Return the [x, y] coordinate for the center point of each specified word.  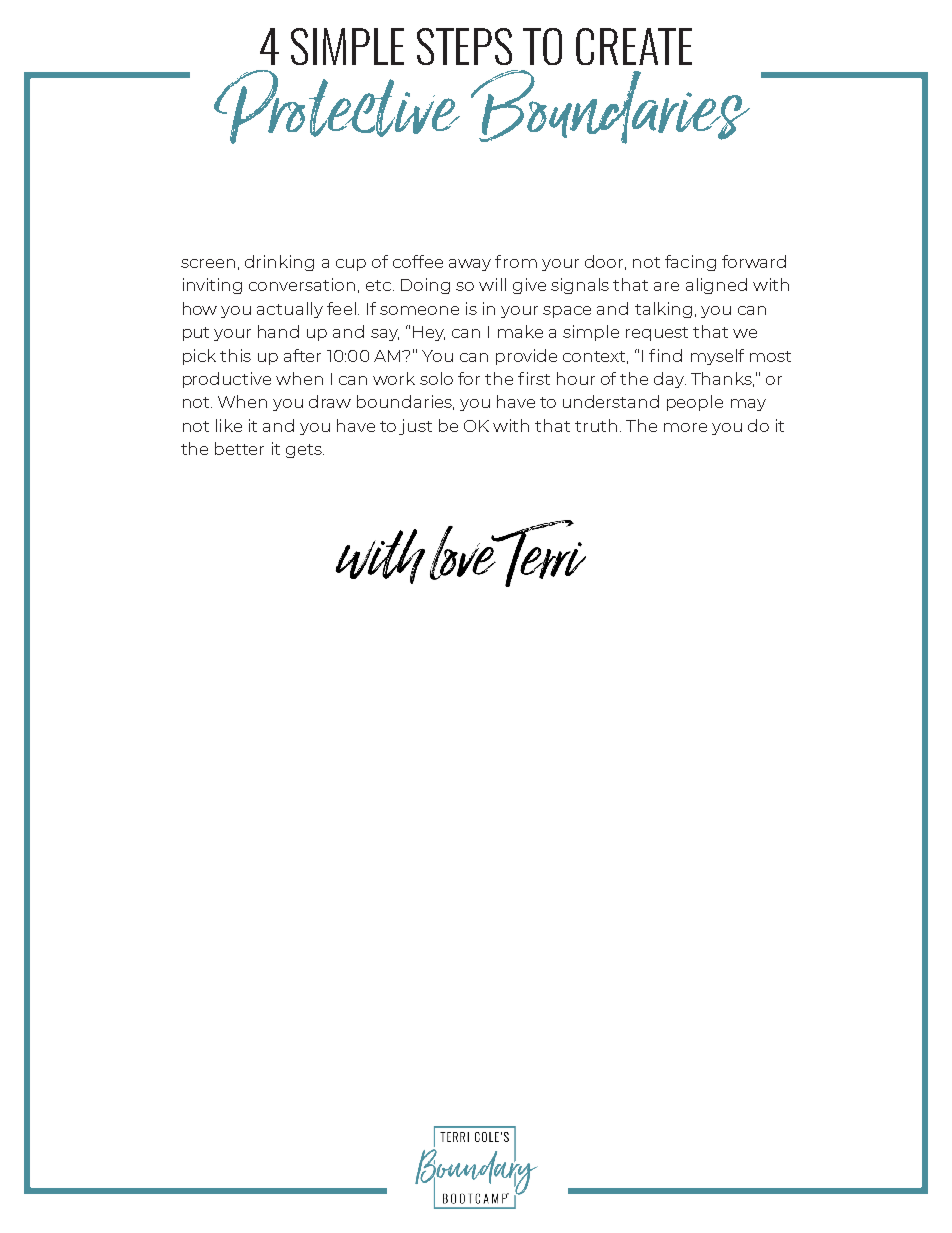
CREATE [634, 46]
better [239, 448]
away [470, 265]
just [415, 427]
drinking [279, 263]
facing [690, 263]
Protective [337, 107]
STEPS [464, 46]
